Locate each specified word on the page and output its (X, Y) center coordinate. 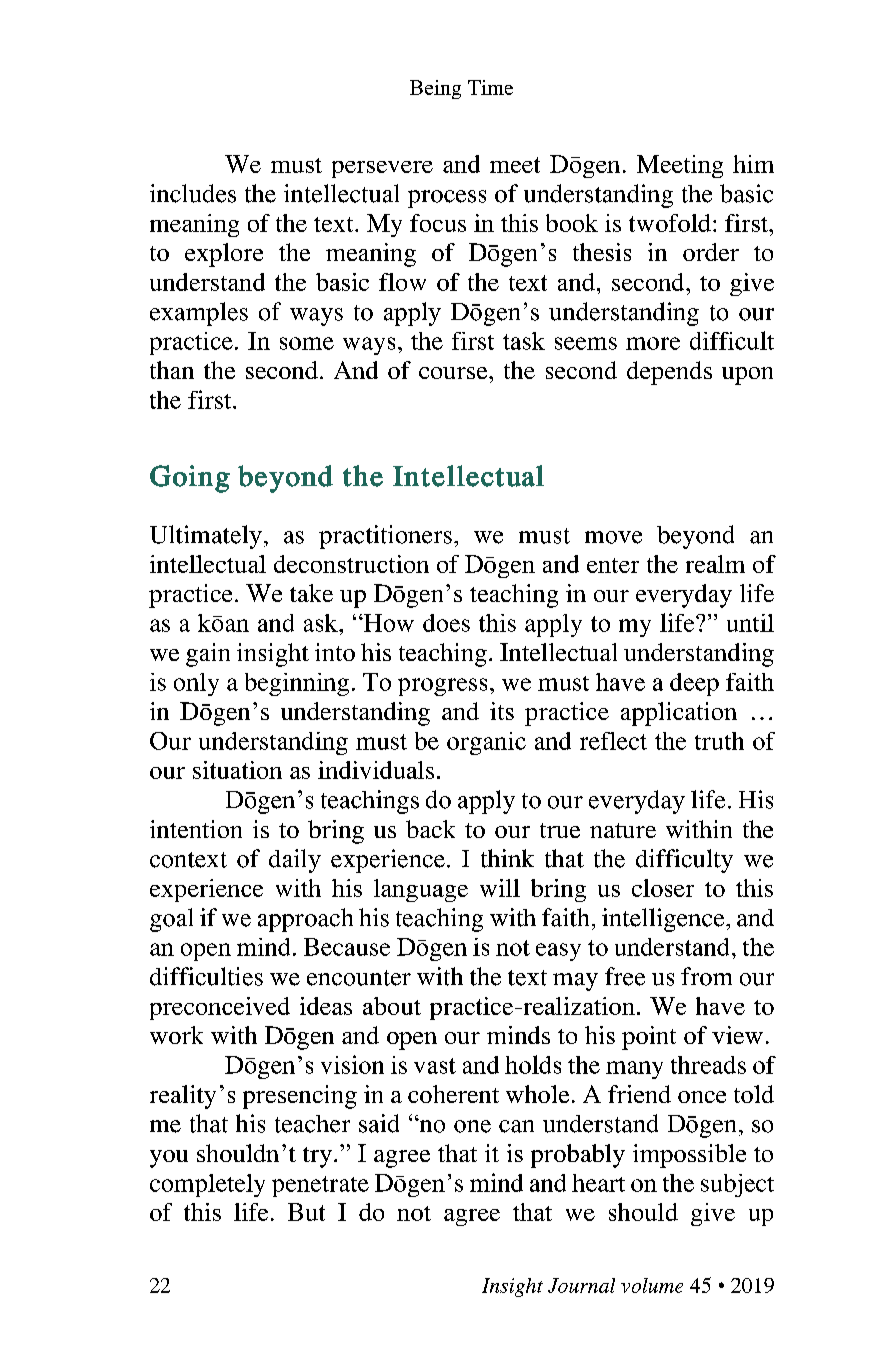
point (649, 1038)
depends (669, 373)
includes (193, 193)
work (176, 1035)
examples (199, 314)
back (430, 829)
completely (207, 1185)
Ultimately (206, 537)
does (446, 623)
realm (715, 564)
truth (719, 741)
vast (435, 1066)
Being (435, 89)
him (753, 164)
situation (237, 770)
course (454, 373)
